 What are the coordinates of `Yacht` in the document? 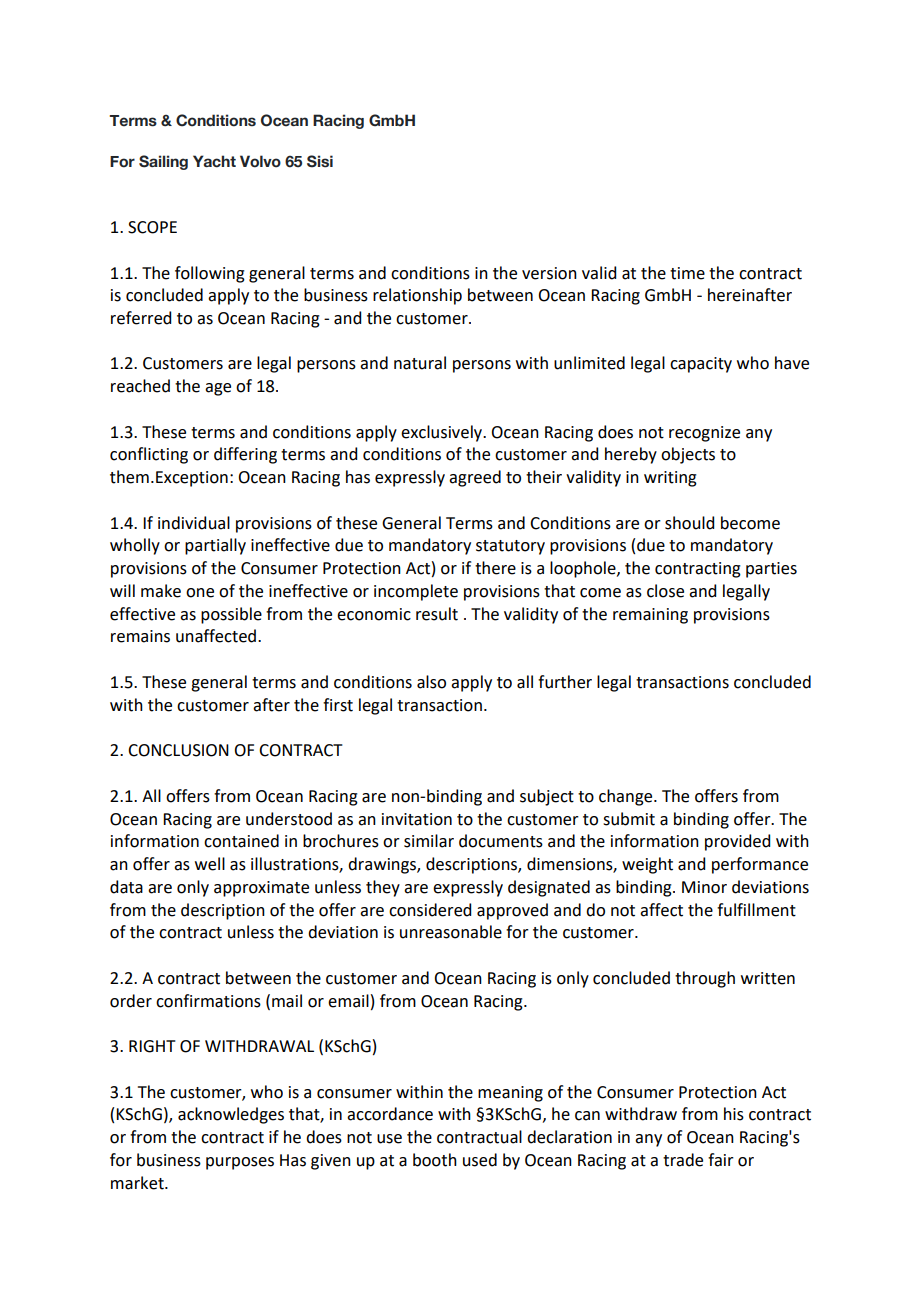 It's located at (214, 161).
